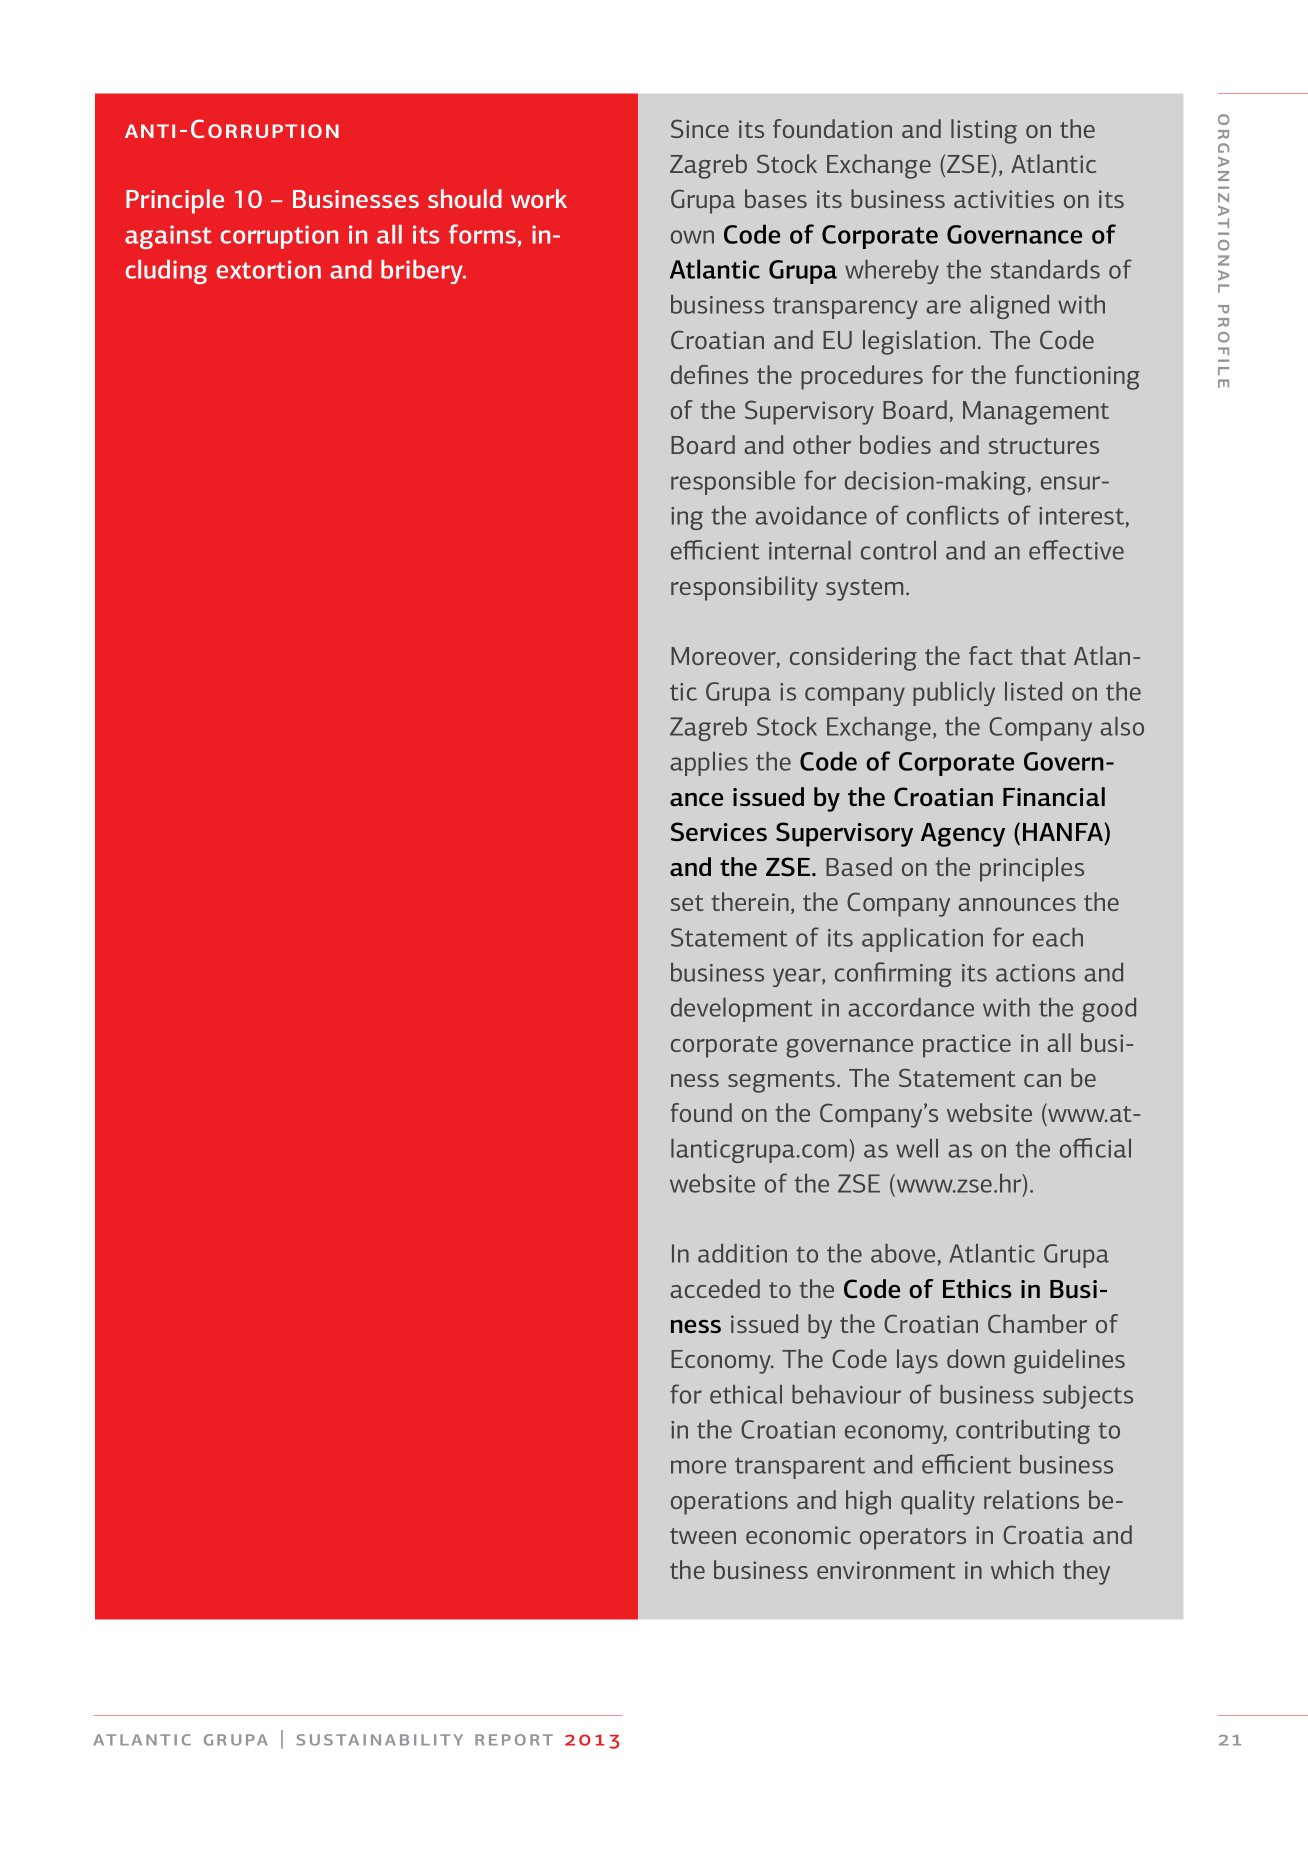  What do you see at coordinates (1037, 1323) in the image?
I see `Chamber` at bounding box center [1037, 1323].
